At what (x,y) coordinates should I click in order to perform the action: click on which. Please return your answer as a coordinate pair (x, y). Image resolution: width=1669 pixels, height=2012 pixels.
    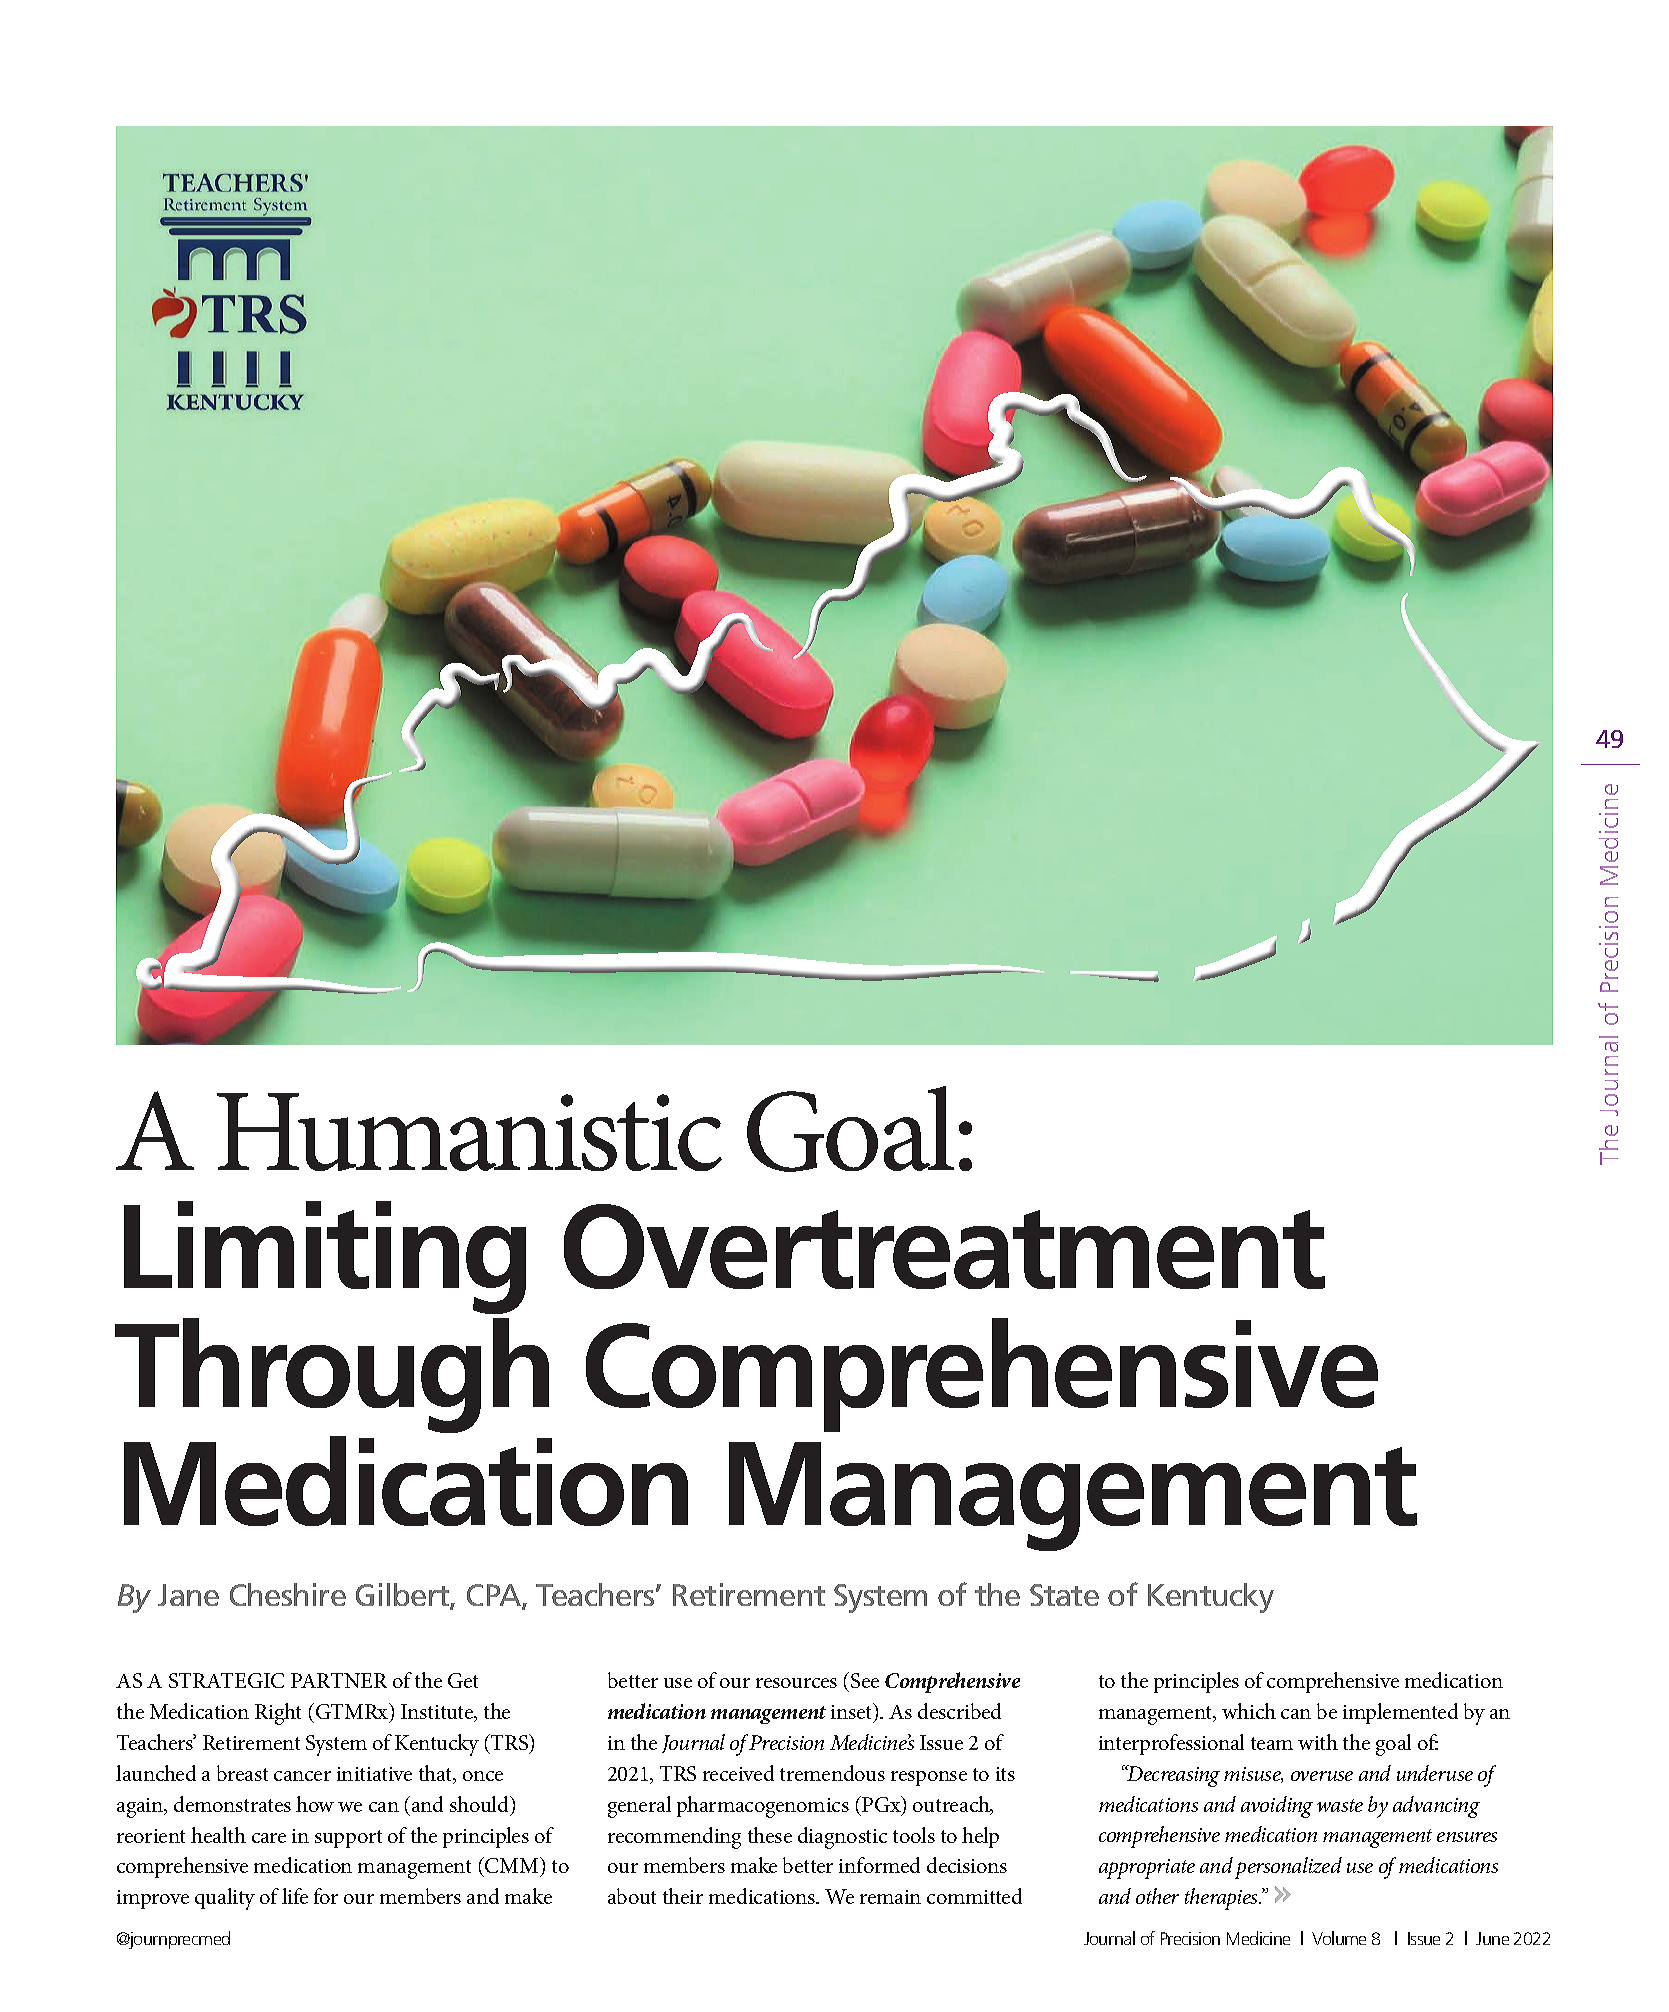
    Looking at the image, I should click on (1249, 1711).
